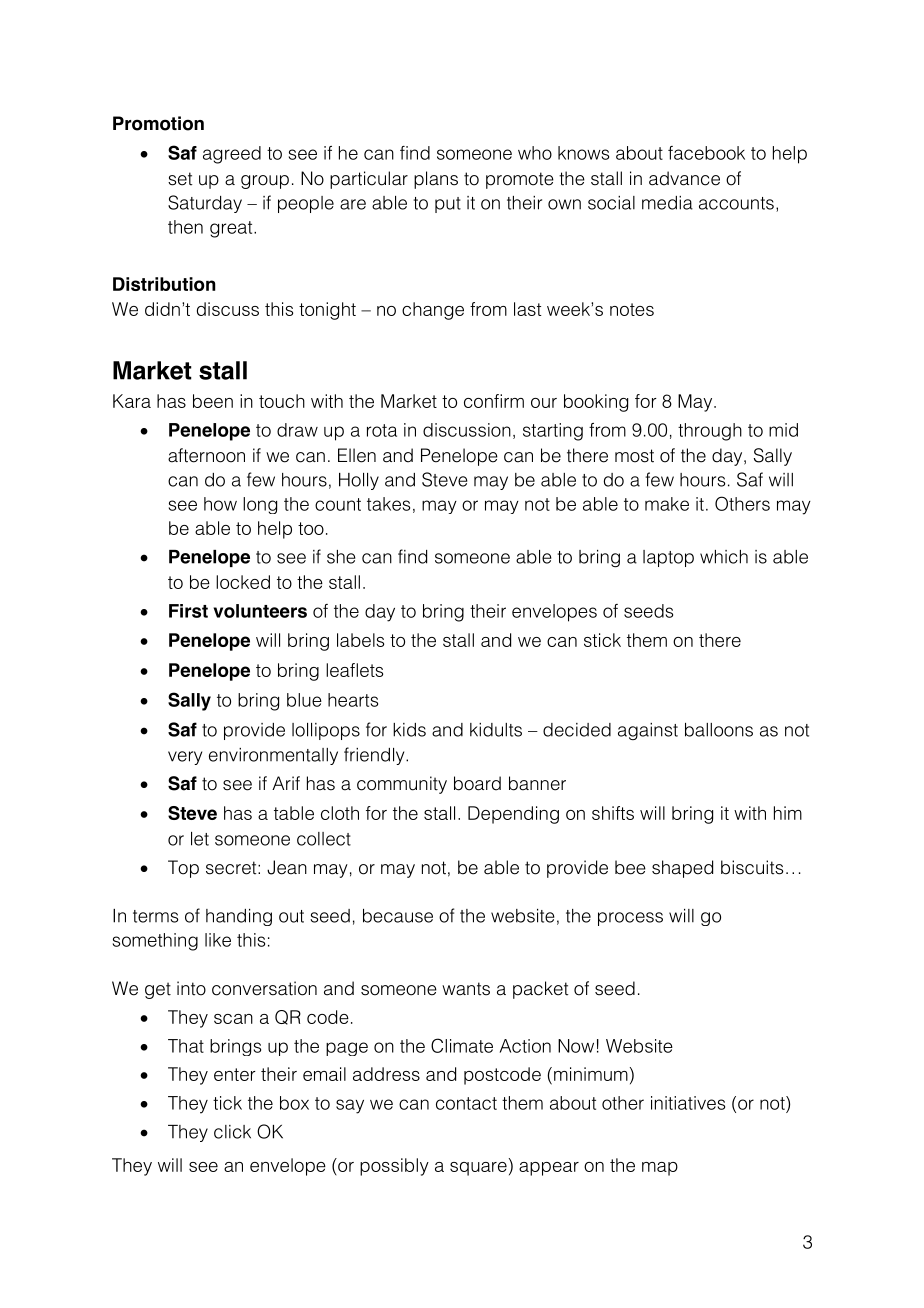  What do you see at coordinates (477, 783) in the screenshot?
I see `board` at bounding box center [477, 783].
